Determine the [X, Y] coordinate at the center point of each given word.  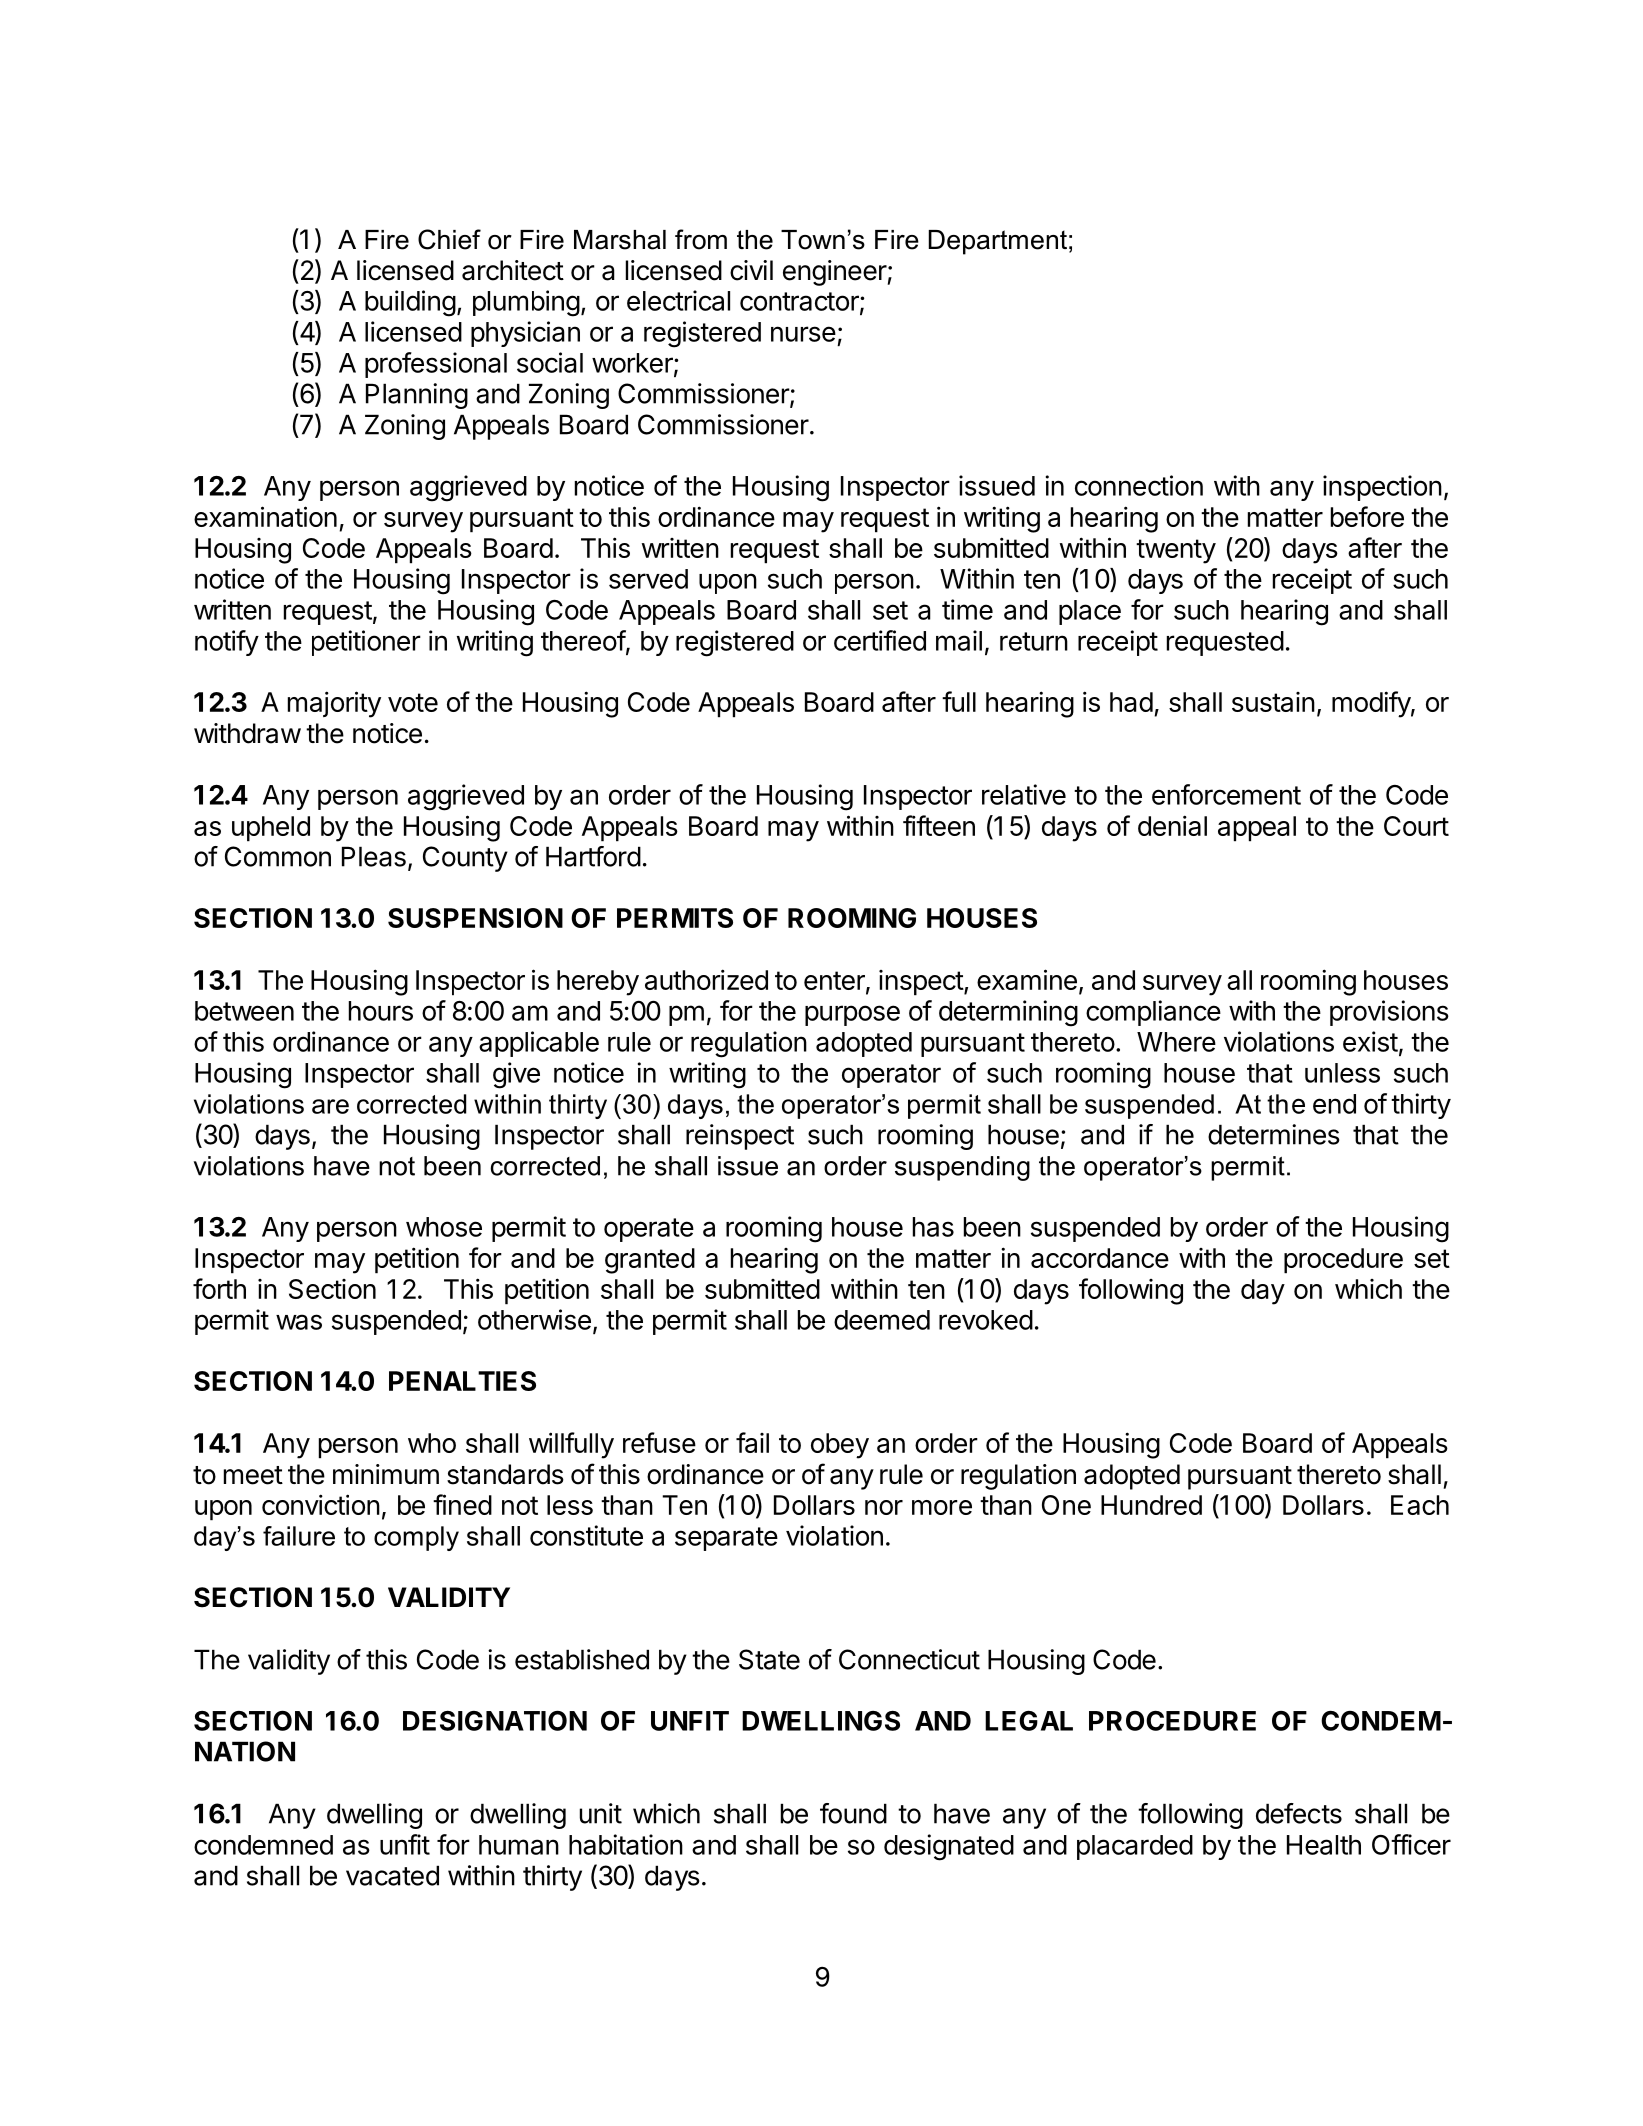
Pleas [374, 856]
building [410, 303]
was [299, 1322]
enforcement [1226, 794]
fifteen [939, 825]
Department [998, 242]
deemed [882, 1320]
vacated [392, 1875]
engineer [835, 273]
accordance [1100, 1258]
